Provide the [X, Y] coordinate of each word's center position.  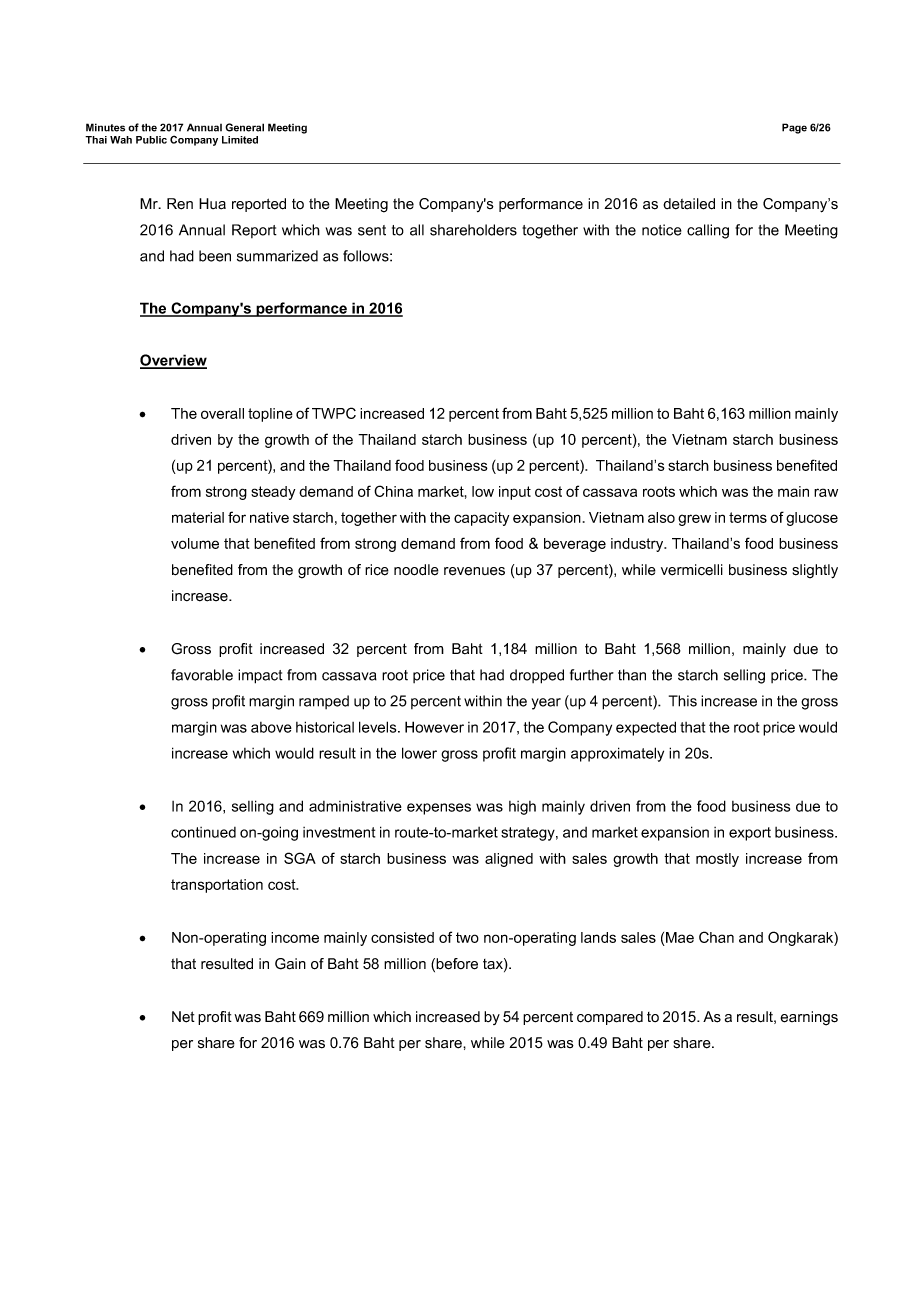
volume [195, 543]
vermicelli [692, 570]
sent [372, 230]
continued [203, 832]
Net [183, 1017]
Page [794, 128]
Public [151, 140]
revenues [474, 571]
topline [270, 415]
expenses [439, 809]
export [750, 834]
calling [708, 231]
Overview [173, 361]
